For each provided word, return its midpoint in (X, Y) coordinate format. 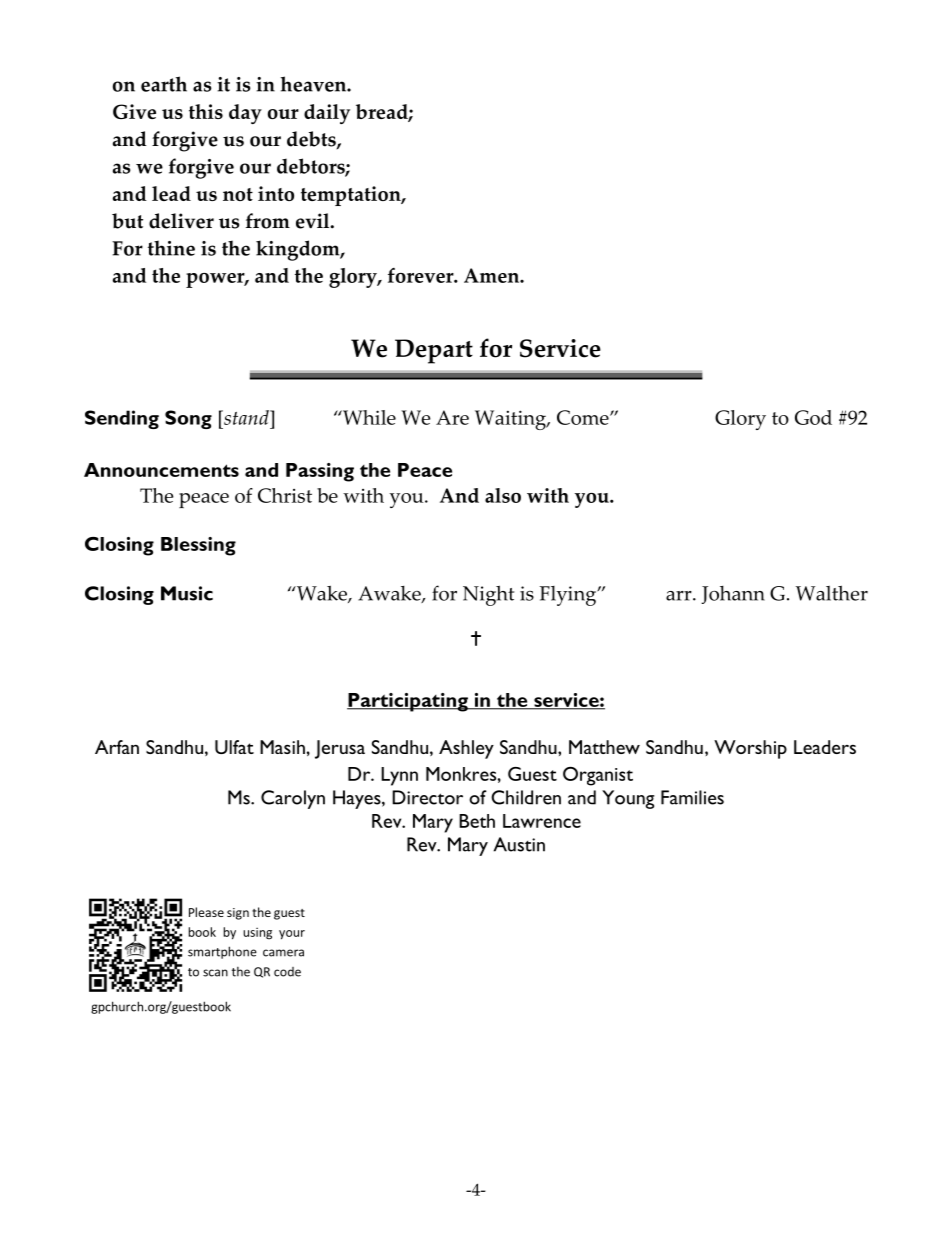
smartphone (222, 952)
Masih (282, 747)
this (206, 111)
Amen (493, 275)
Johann (733, 595)
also (503, 495)
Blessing (198, 546)
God (813, 417)
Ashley (466, 749)
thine (171, 248)
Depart (434, 351)
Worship (750, 749)
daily (327, 114)
